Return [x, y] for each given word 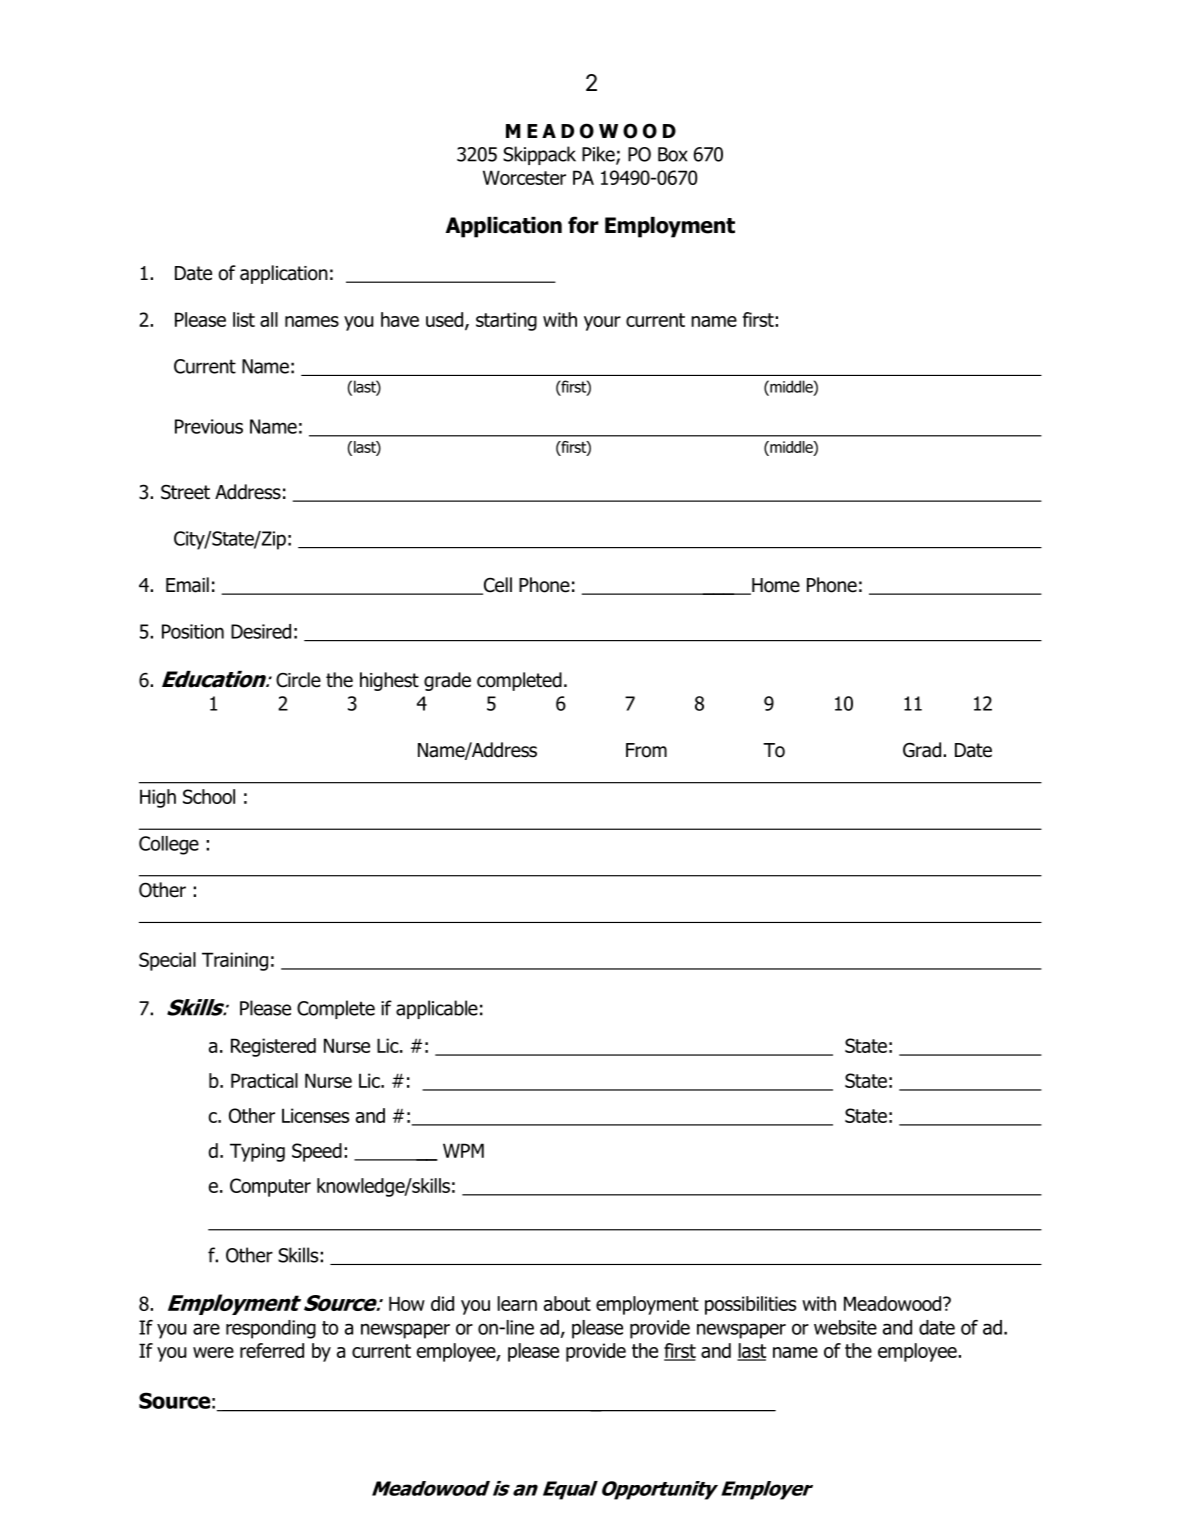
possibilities [750, 1305]
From [646, 750]
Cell [496, 586]
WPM [463, 1150]
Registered [273, 1047]
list [244, 319]
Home [775, 586]
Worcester [524, 177]
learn [517, 1303]
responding [271, 1329]
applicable [437, 1009]
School [209, 796]
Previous [209, 426]
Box [672, 154]
